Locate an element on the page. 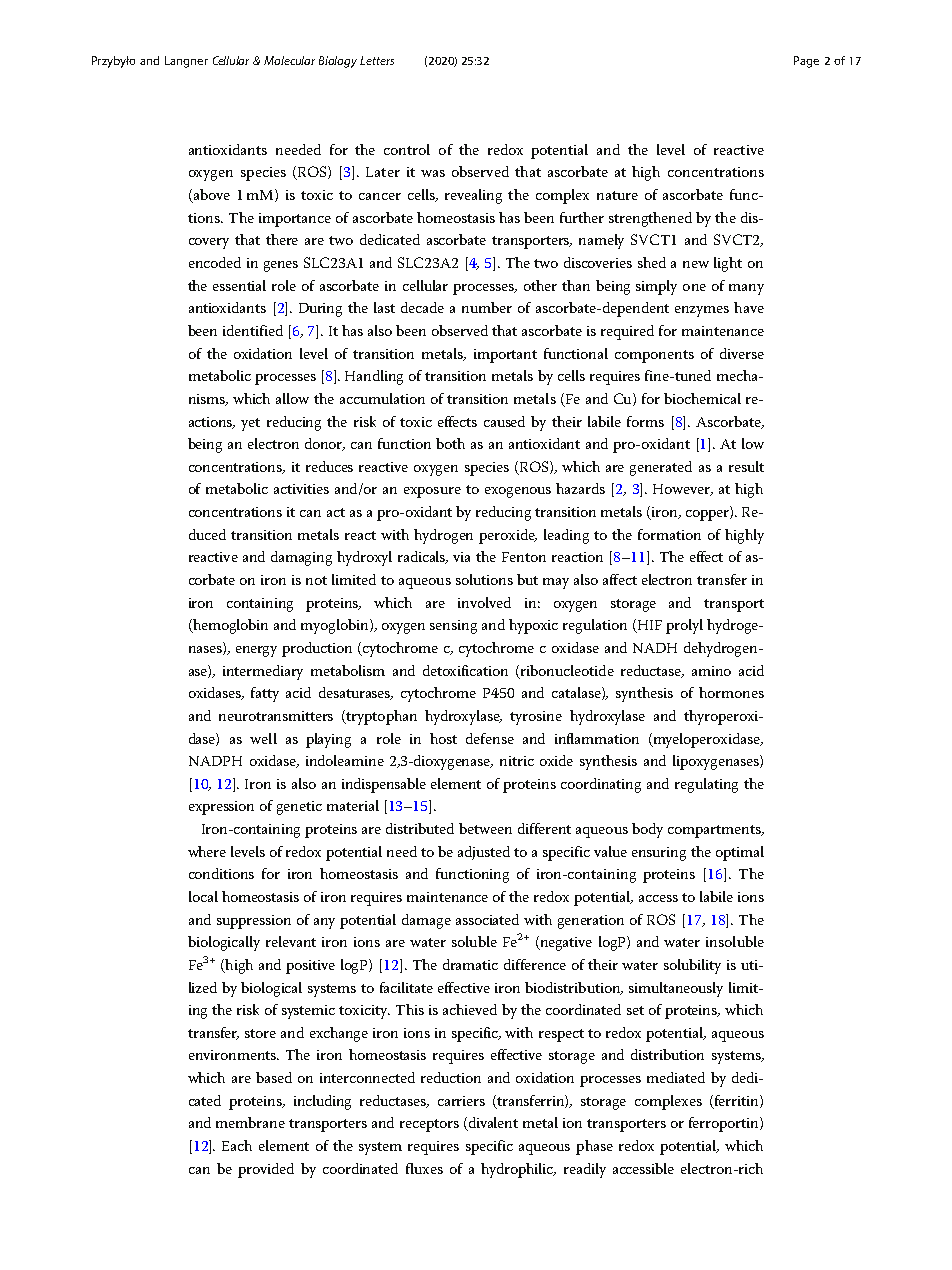 The image size is (952, 1270). Page is located at coordinates (806, 62).
